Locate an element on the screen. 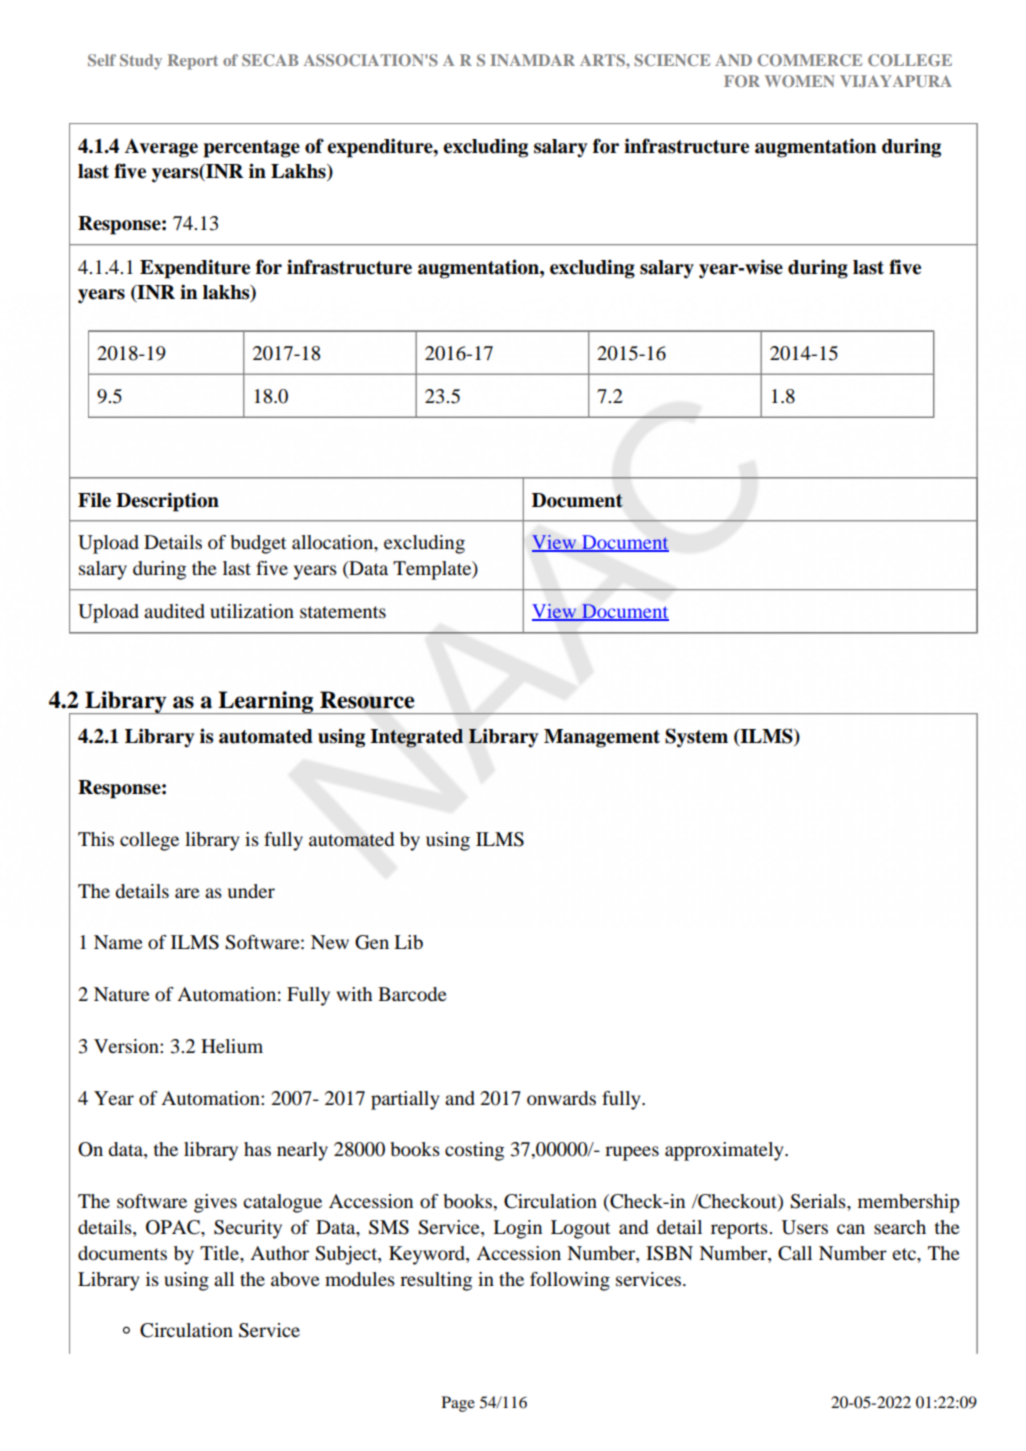 Image resolution: width=1026 pixels, height=1451 pixels. Name is located at coordinates (118, 942).
